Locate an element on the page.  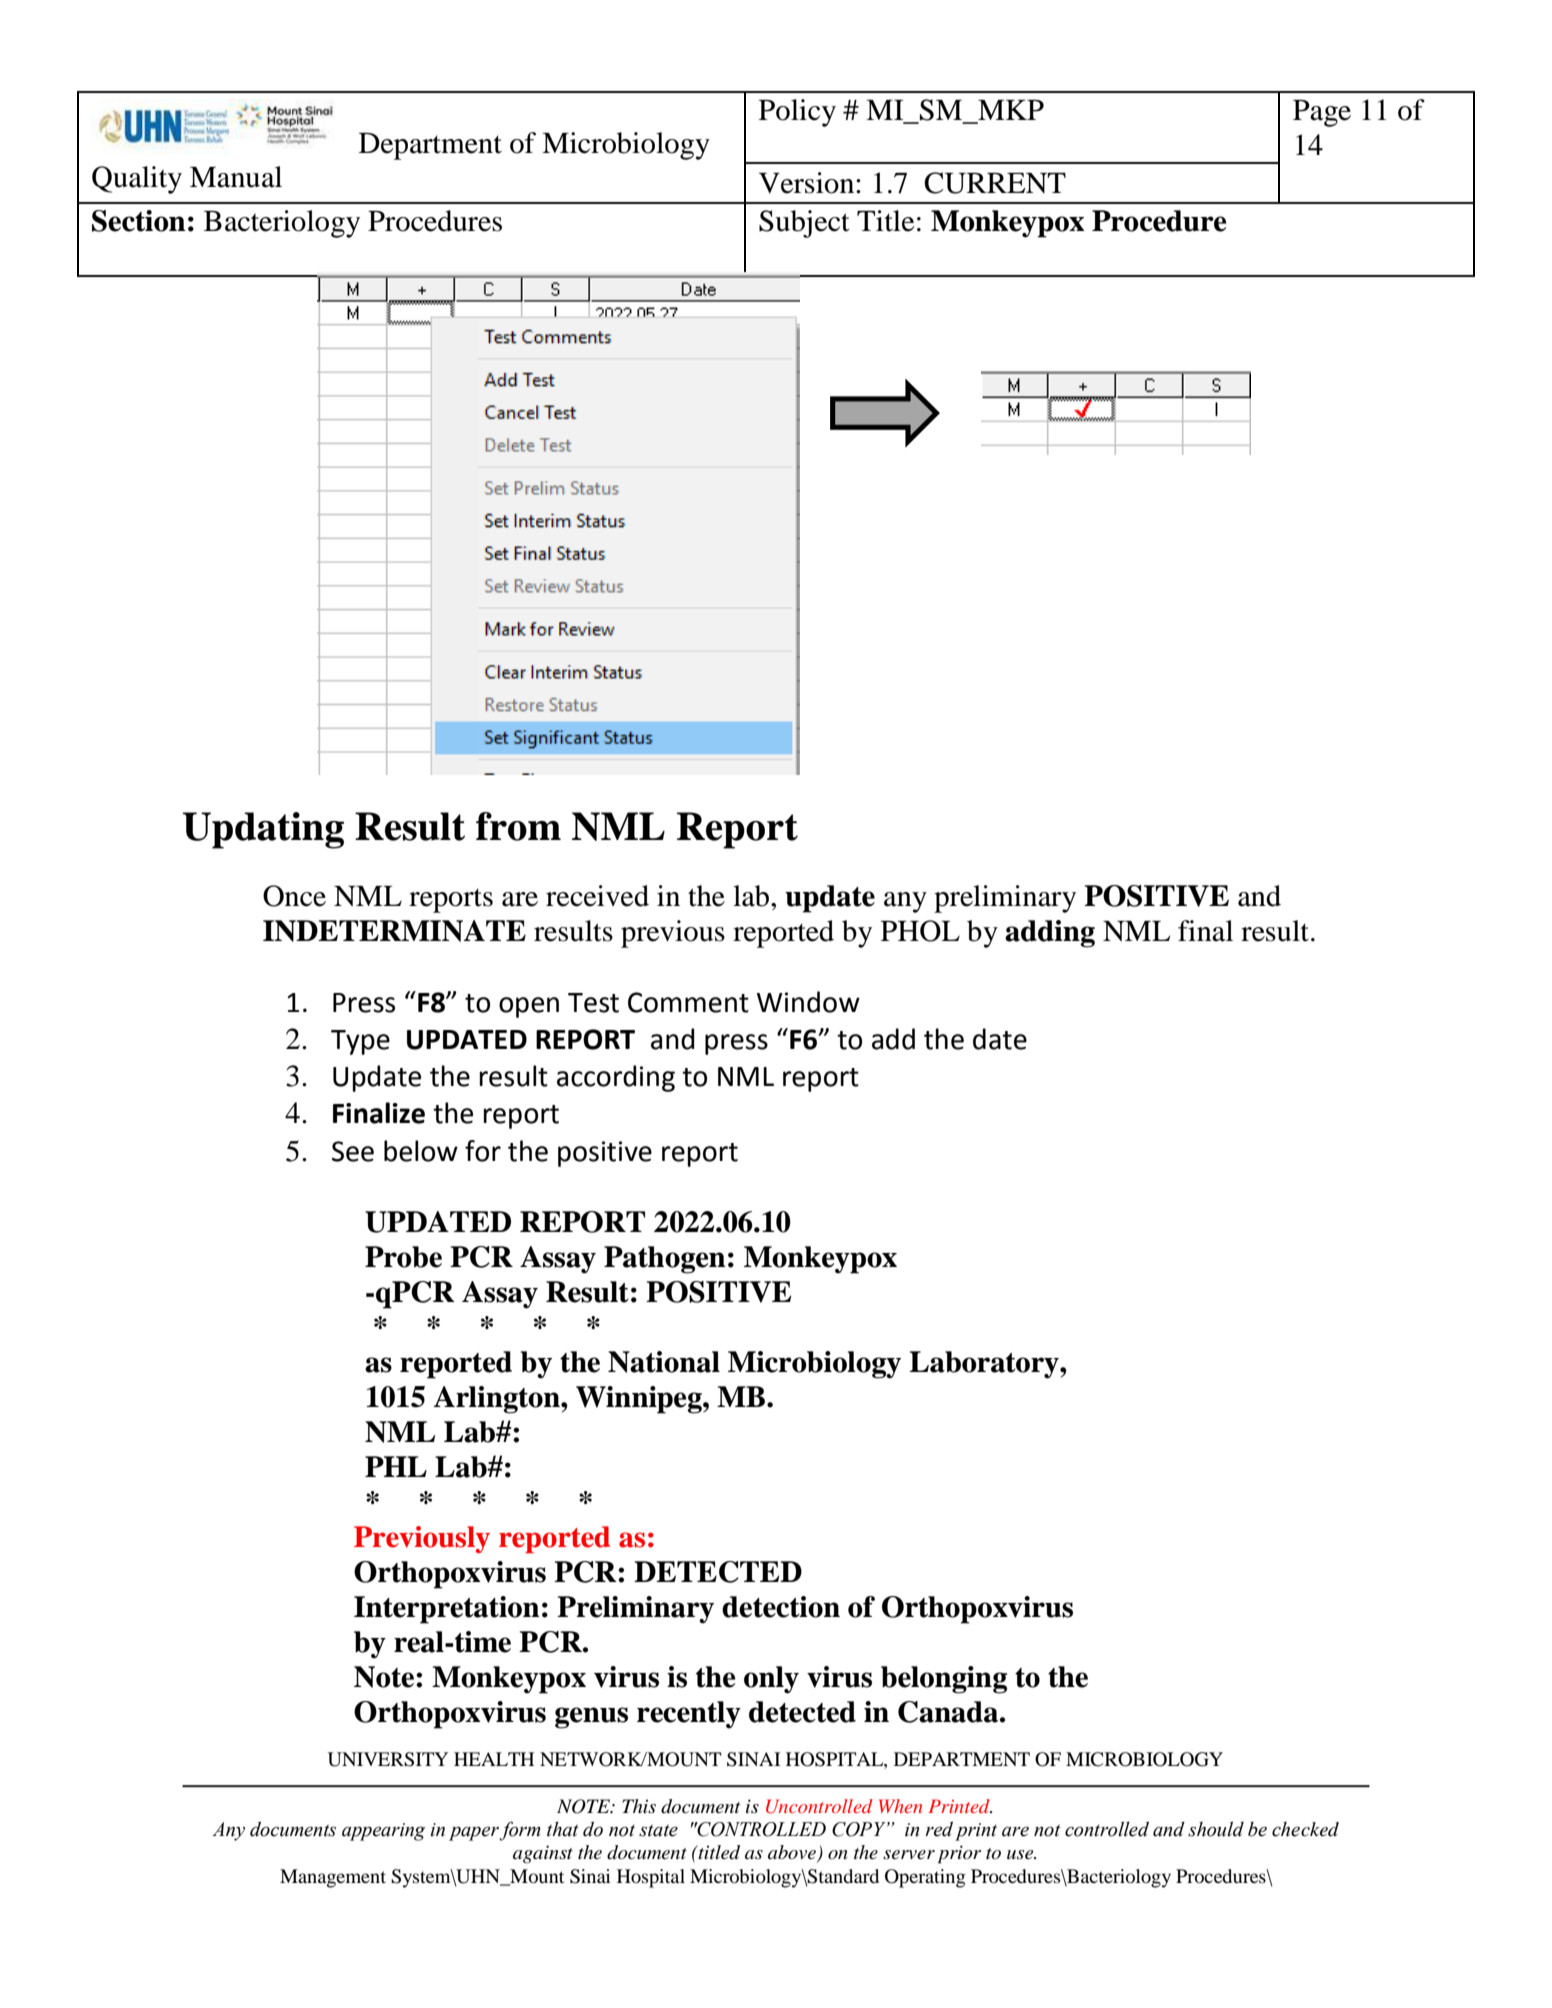
Updating is located at coordinates (263, 830).
